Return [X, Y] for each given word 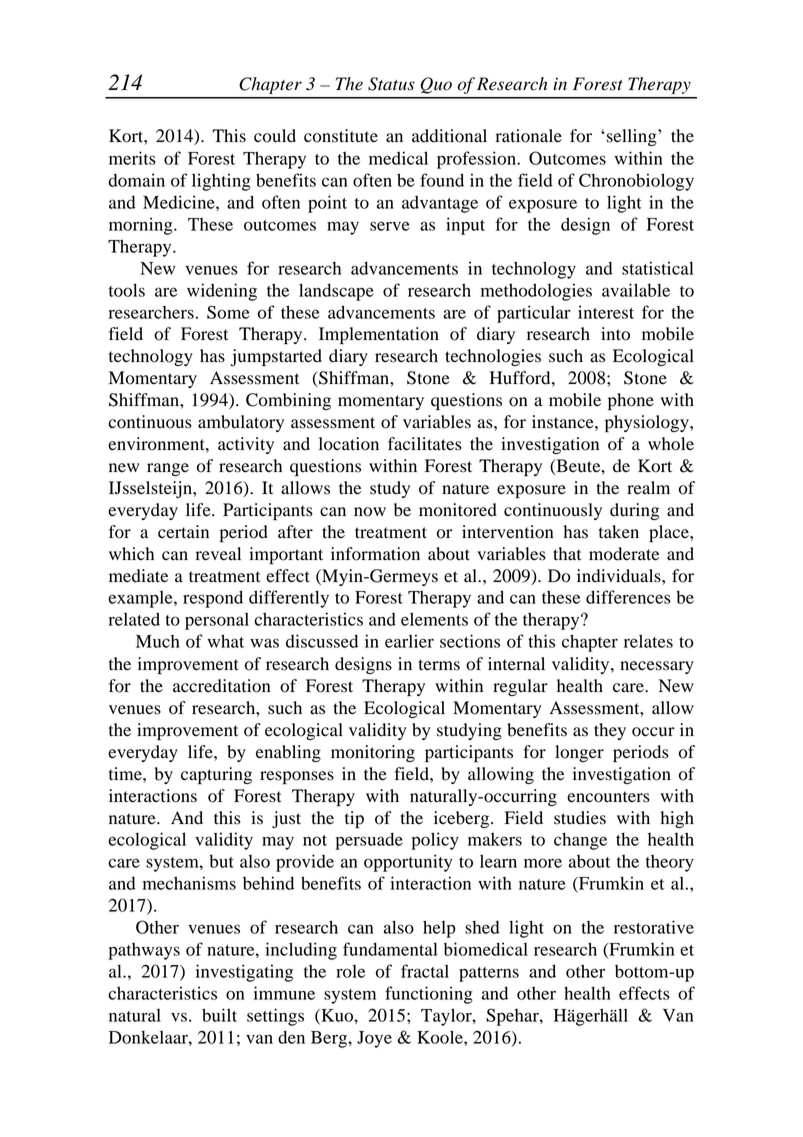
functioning [429, 995]
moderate [624, 554]
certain [183, 532]
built [219, 1015]
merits [132, 158]
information [375, 554]
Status [391, 84]
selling [633, 137]
